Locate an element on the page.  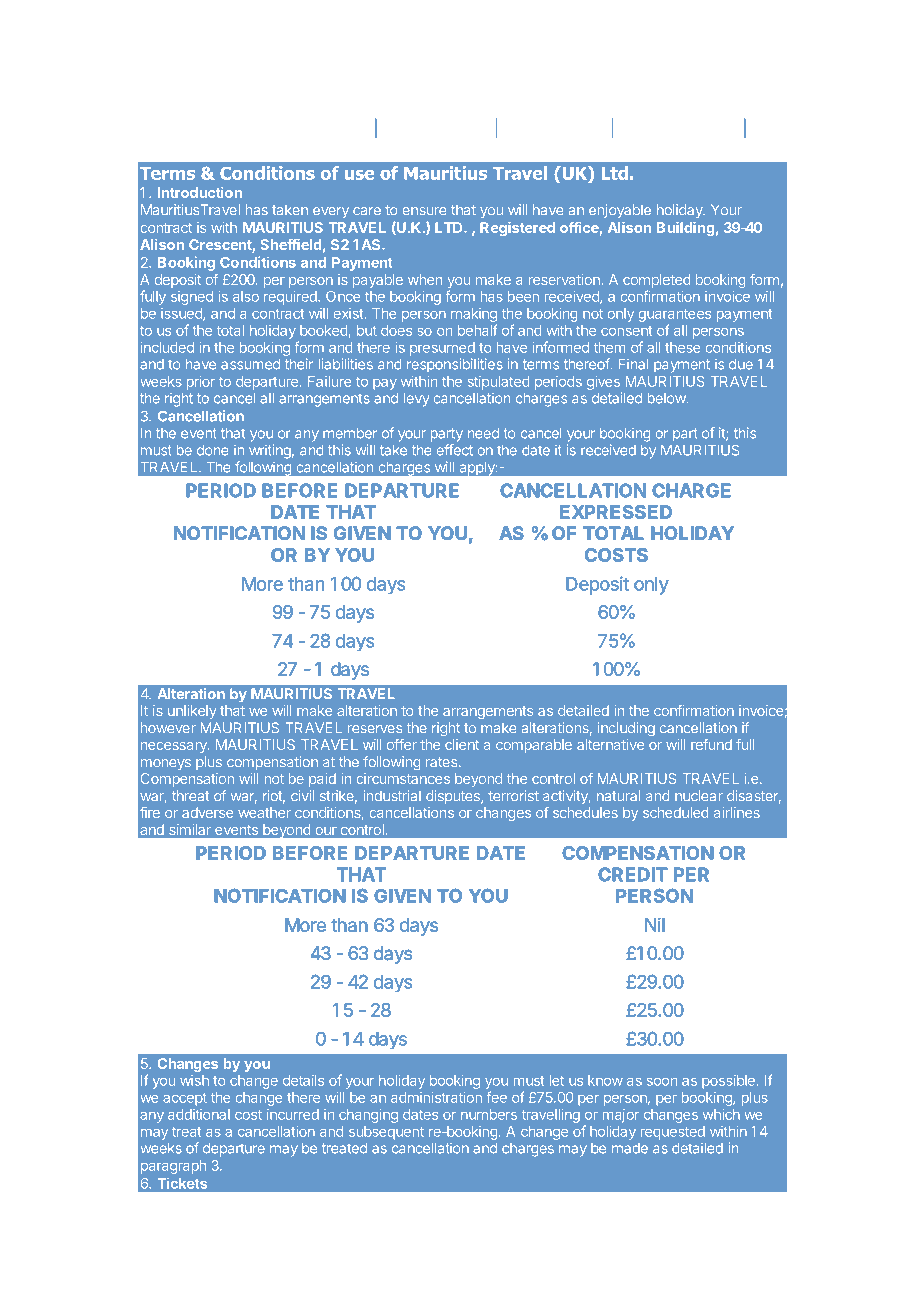
ensure is located at coordinates (424, 211).
